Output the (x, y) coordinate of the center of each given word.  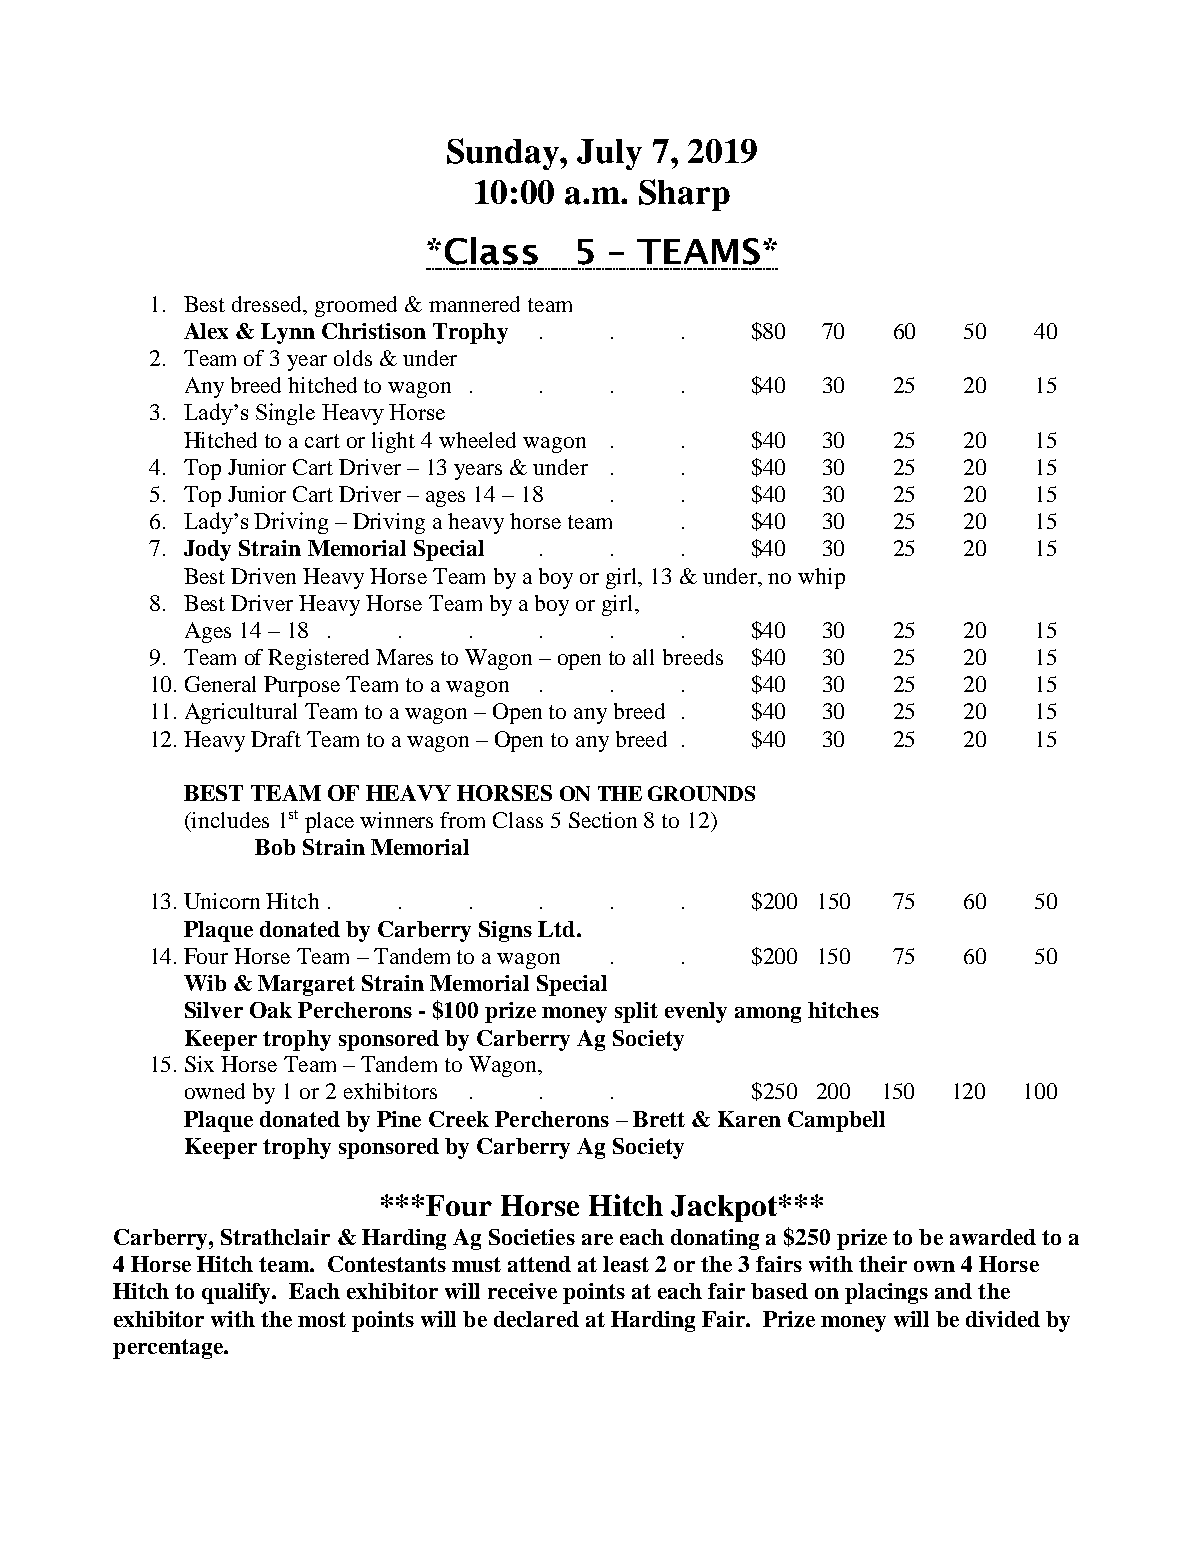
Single (285, 414)
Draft (276, 739)
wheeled (477, 440)
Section (603, 820)
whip (821, 578)
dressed (268, 305)
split (636, 1012)
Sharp (684, 195)
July (609, 154)
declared (536, 1319)
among (768, 1015)
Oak (271, 1010)
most (322, 1319)
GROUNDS (701, 793)
